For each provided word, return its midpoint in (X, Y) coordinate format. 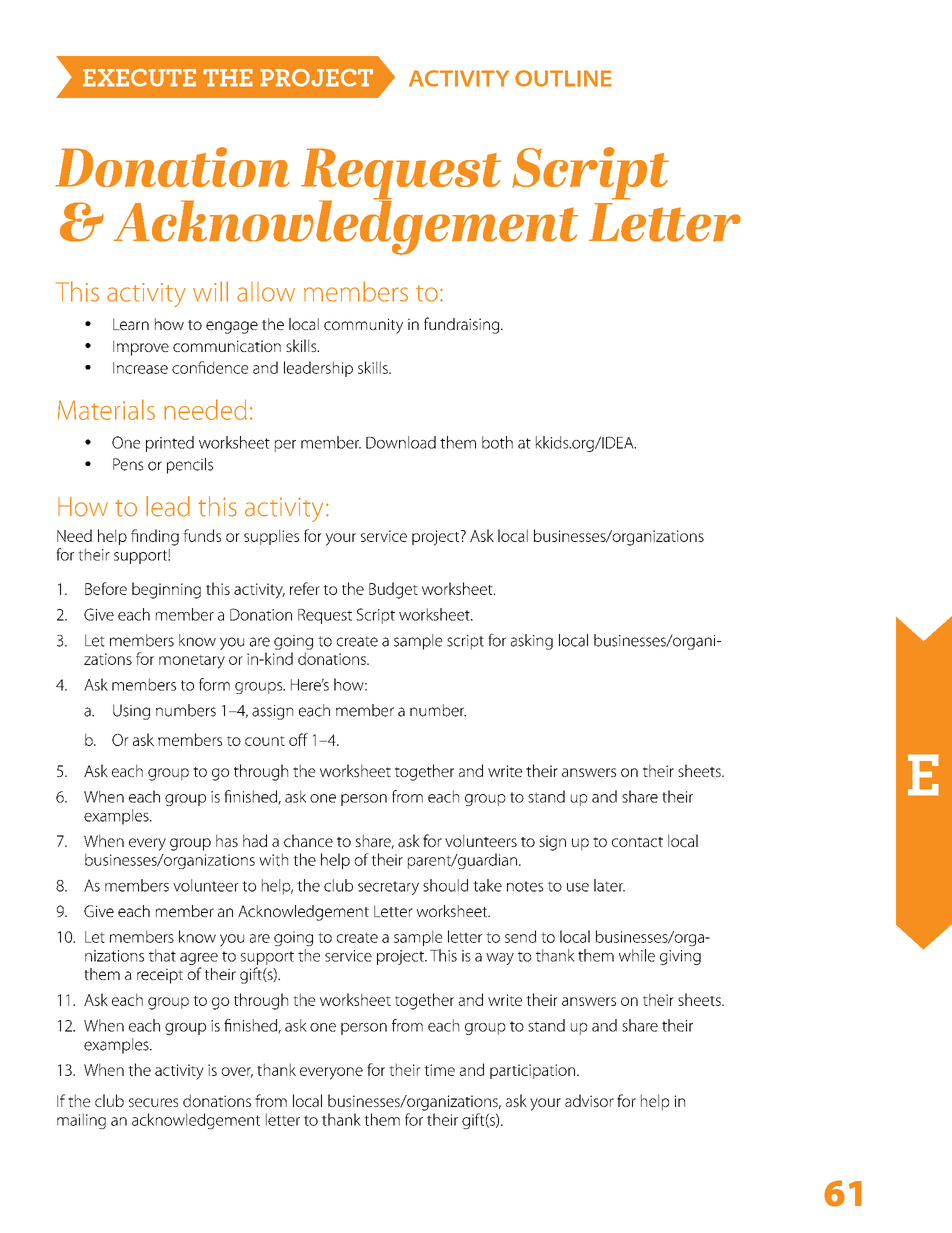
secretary (388, 888)
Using (131, 712)
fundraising (463, 325)
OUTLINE (563, 78)
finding (155, 537)
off (298, 739)
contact (637, 842)
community (363, 326)
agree (199, 959)
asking (532, 642)
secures (153, 1102)
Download (401, 442)
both (497, 442)
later (609, 885)
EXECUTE (139, 77)
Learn (131, 324)
